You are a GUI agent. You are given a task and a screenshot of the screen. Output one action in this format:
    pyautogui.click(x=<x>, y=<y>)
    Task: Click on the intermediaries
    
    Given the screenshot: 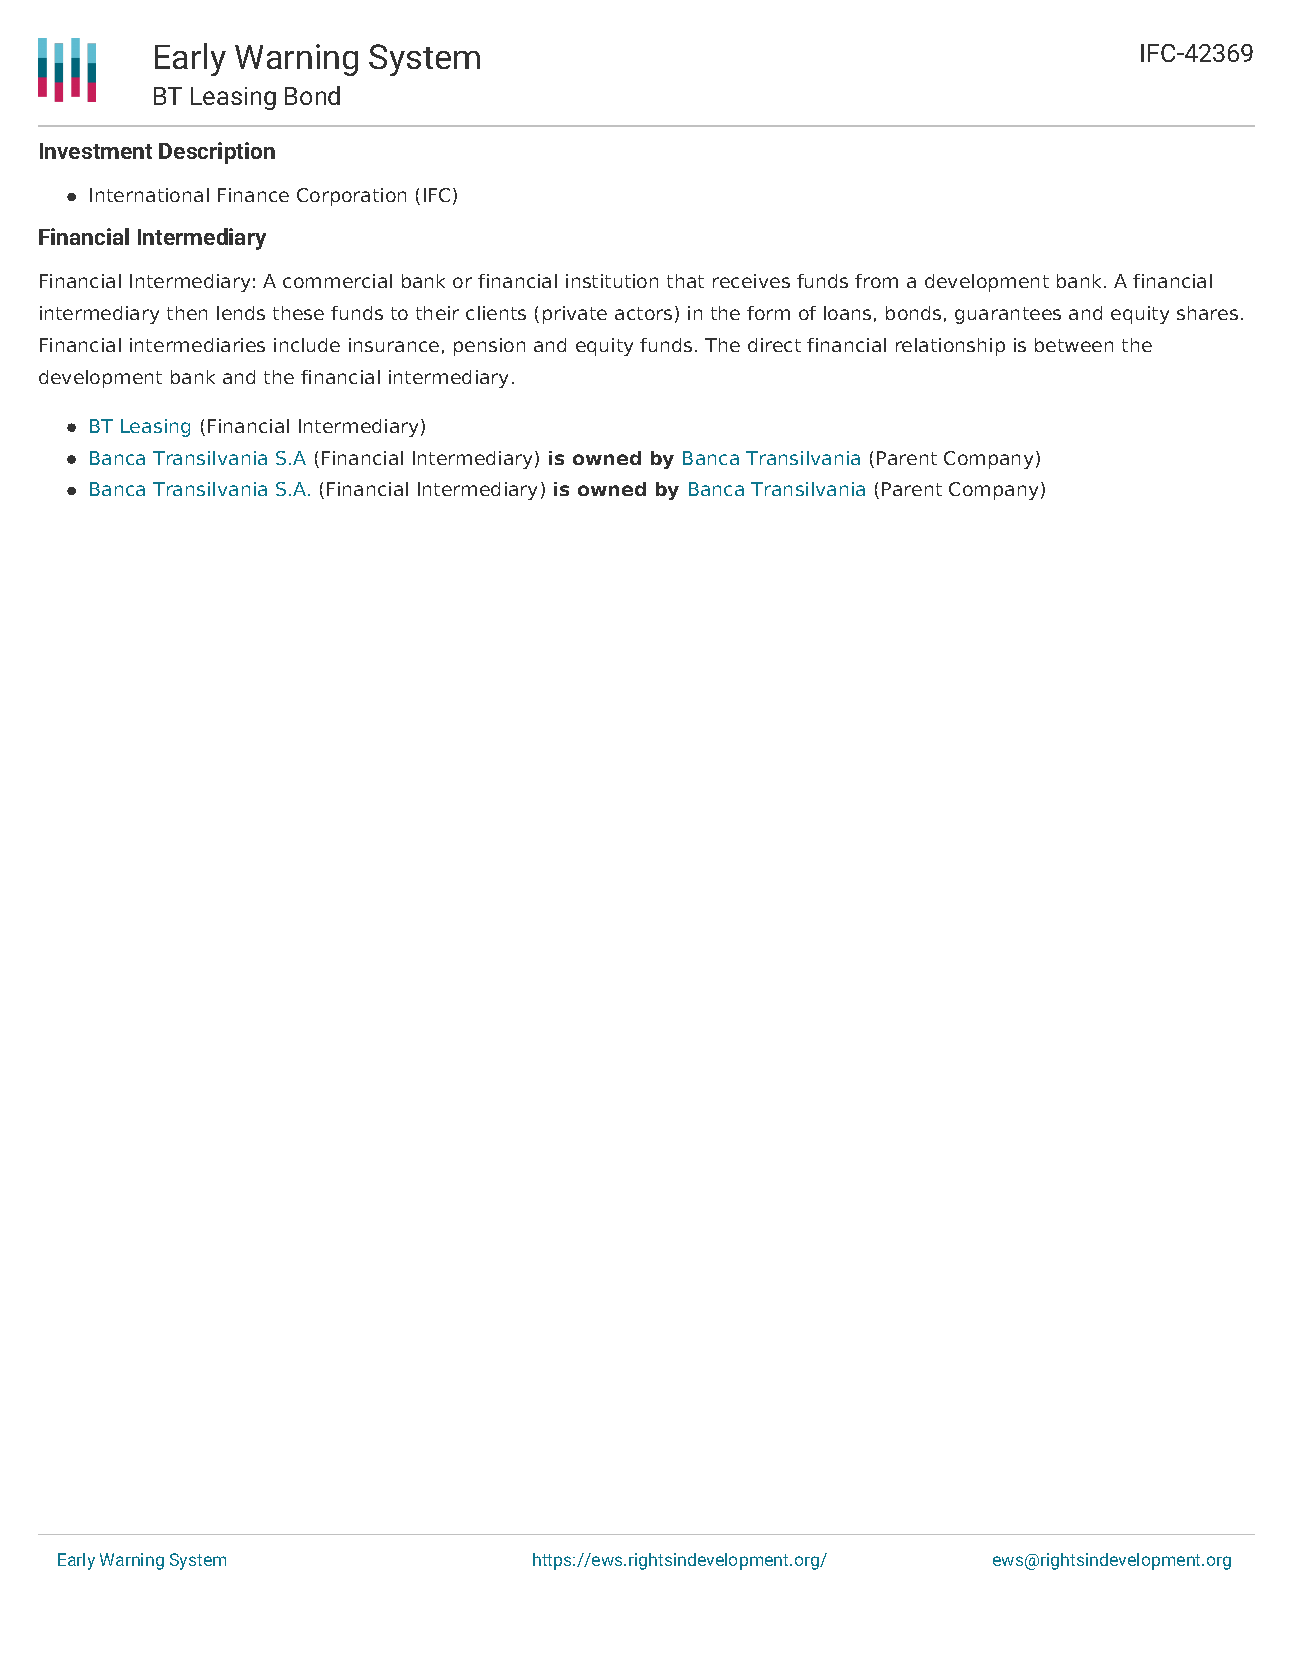 What is the action you would take?
    pyautogui.click(x=197, y=345)
